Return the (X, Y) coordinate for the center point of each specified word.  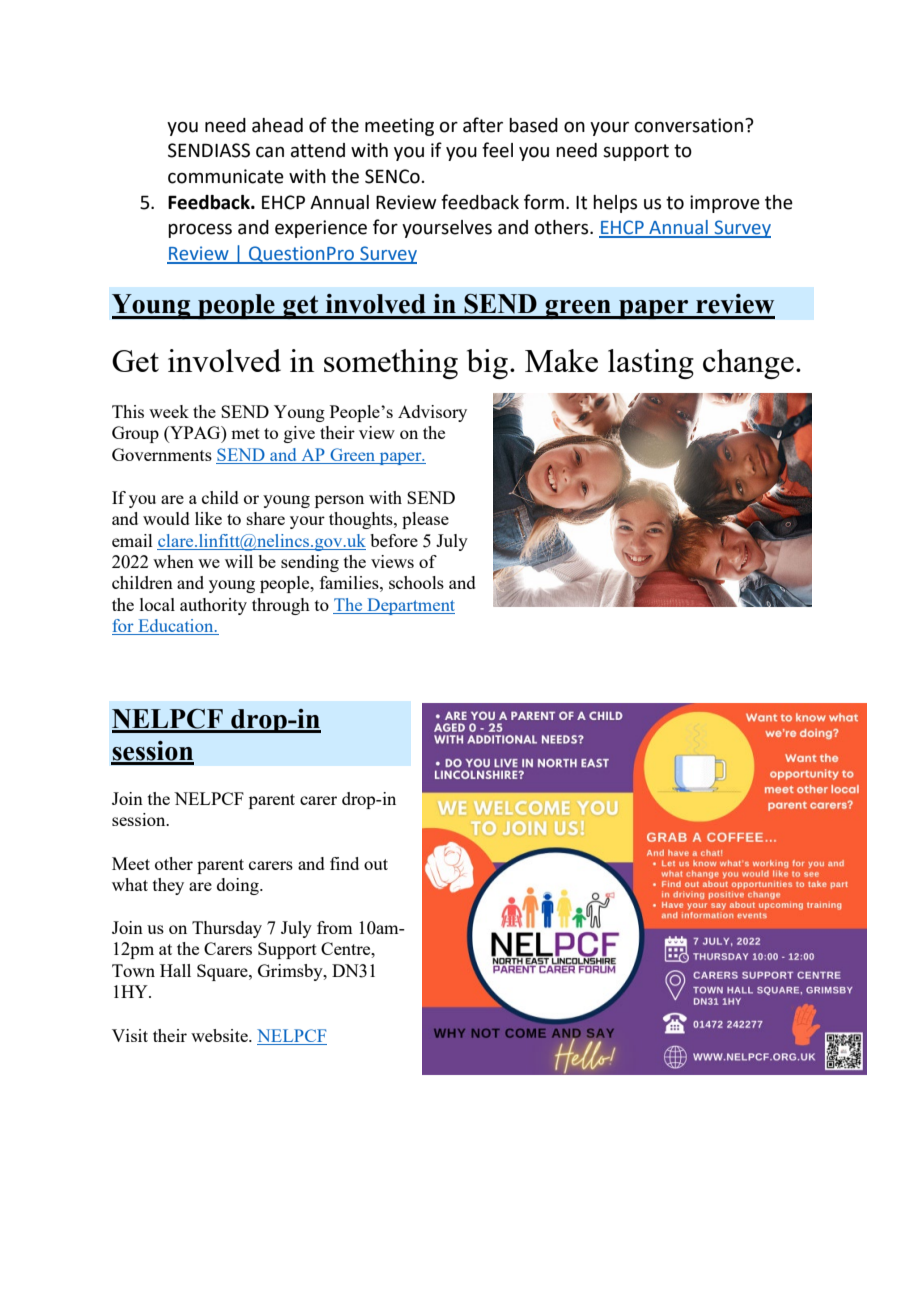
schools (416, 582)
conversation (689, 125)
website (220, 1035)
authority (213, 606)
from (334, 927)
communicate (226, 176)
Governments (162, 454)
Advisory (432, 413)
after (483, 125)
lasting (651, 364)
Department (410, 606)
